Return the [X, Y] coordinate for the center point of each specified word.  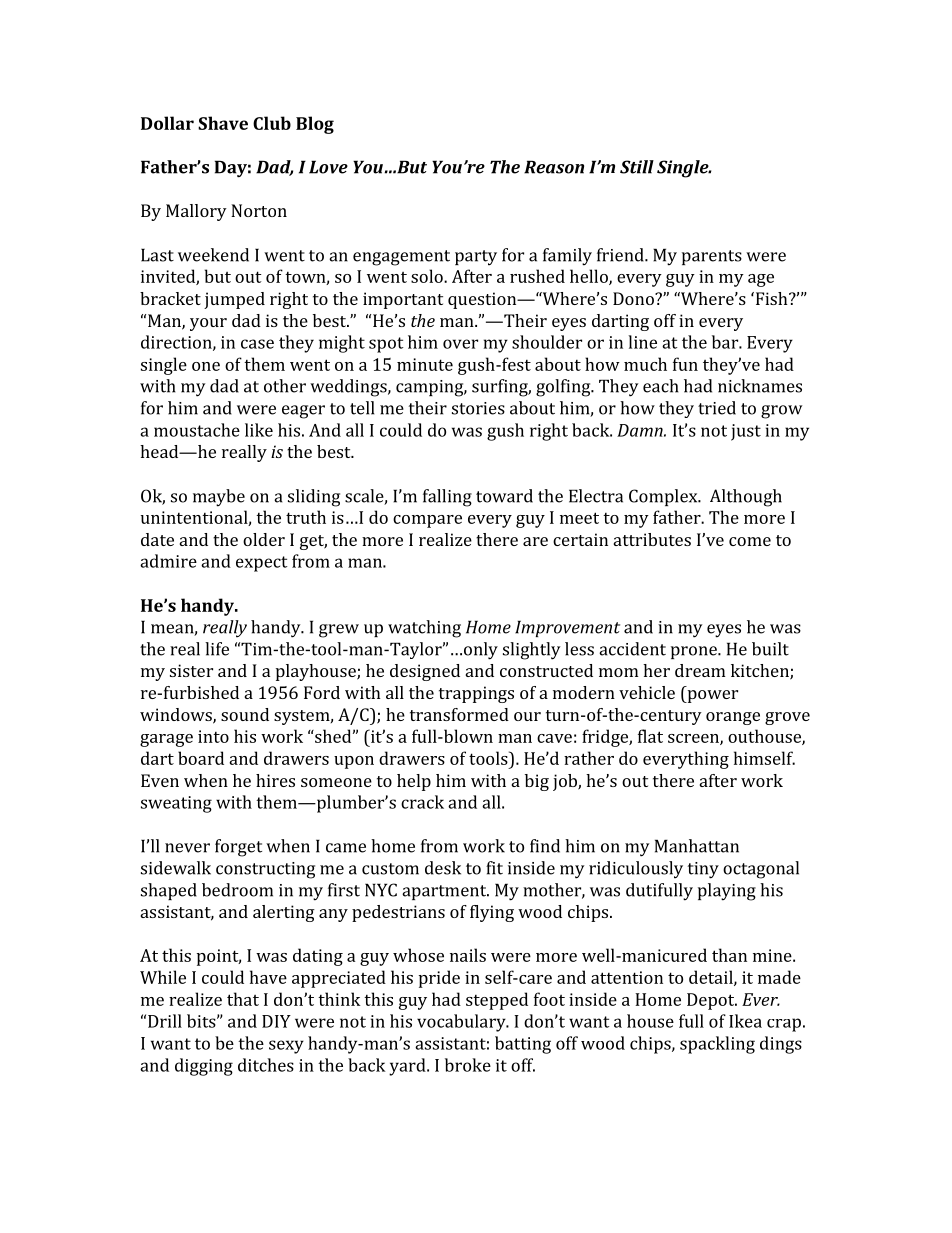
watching [424, 629]
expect [262, 564]
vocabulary [462, 1023]
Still [637, 167]
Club [272, 123]
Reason [554, 167]
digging [204, 1067]
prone [695, 652]
